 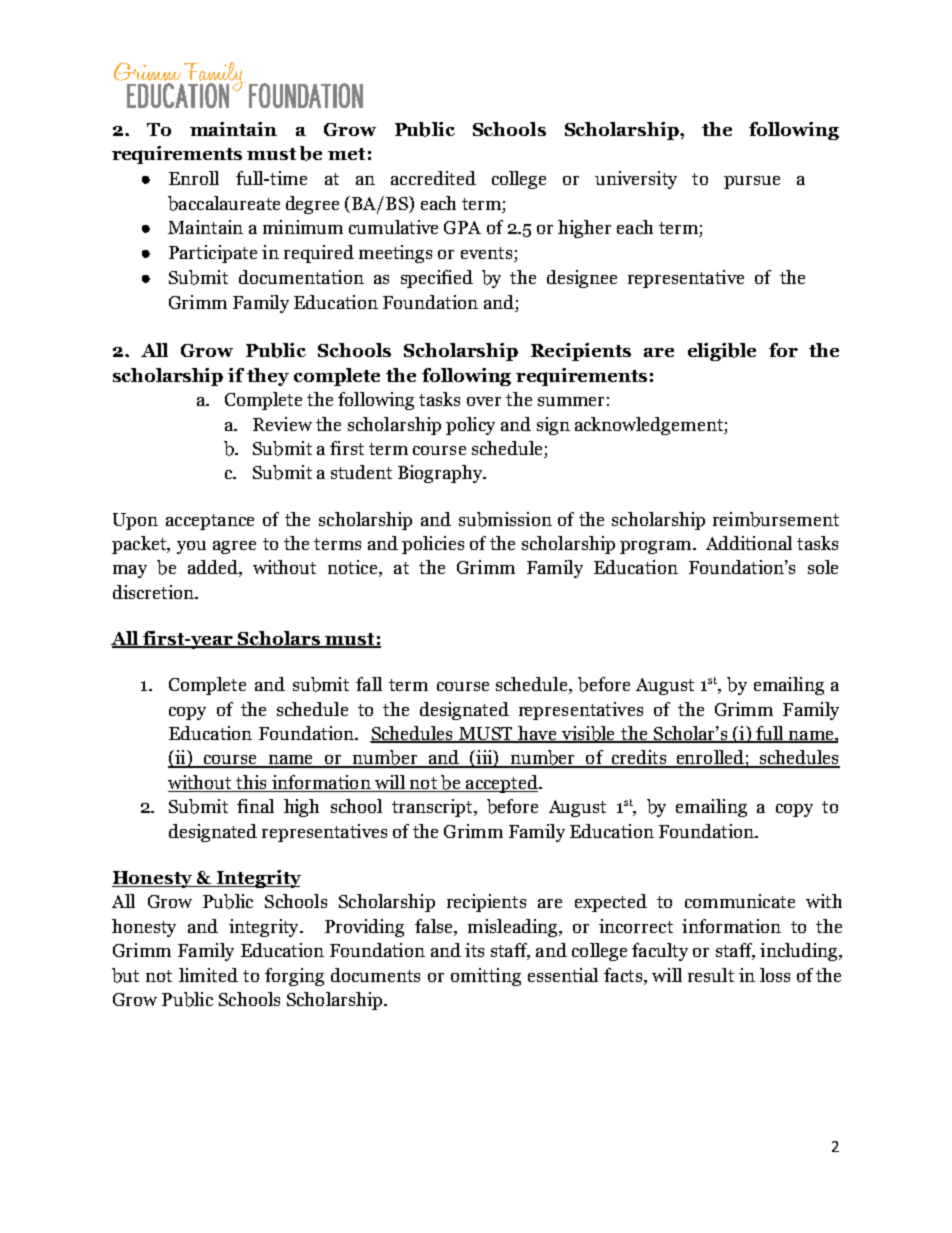 I want to click on accredited, so click(x=433, y=178).
